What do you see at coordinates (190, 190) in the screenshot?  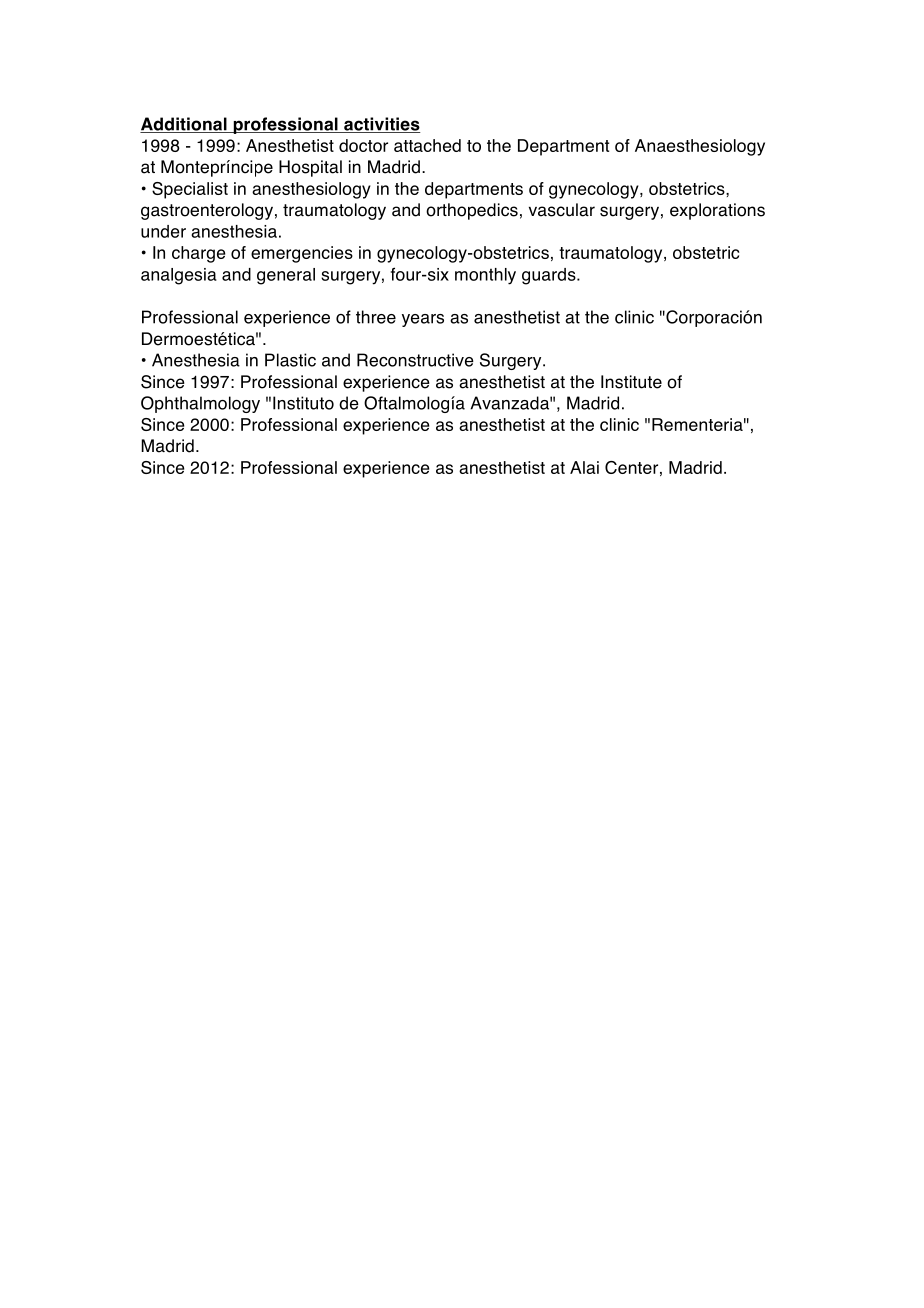 I see `Specialist` at bounding box center [190, 190].
